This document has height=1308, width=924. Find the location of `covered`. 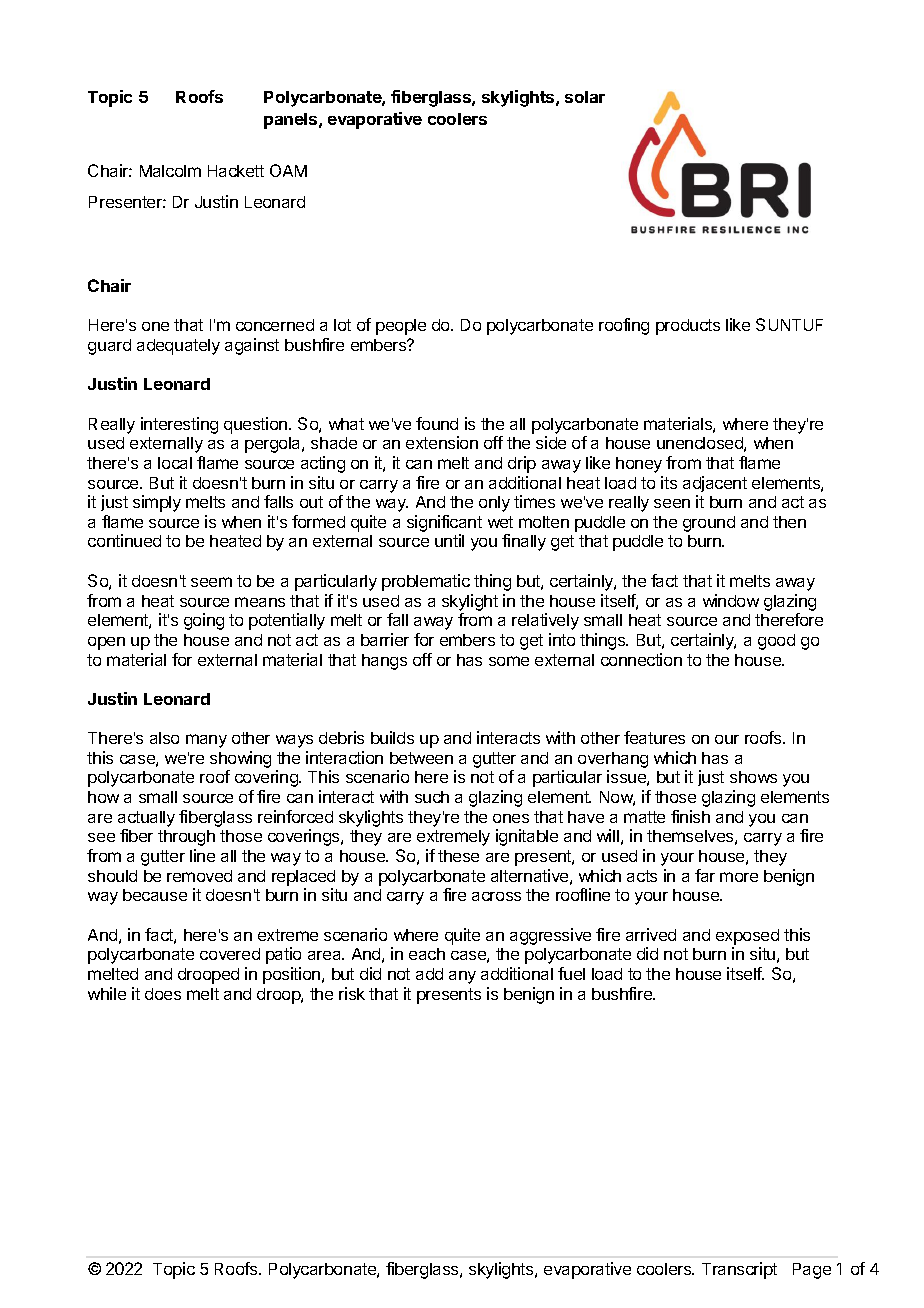

covered is located at coordinates (230, 954).
